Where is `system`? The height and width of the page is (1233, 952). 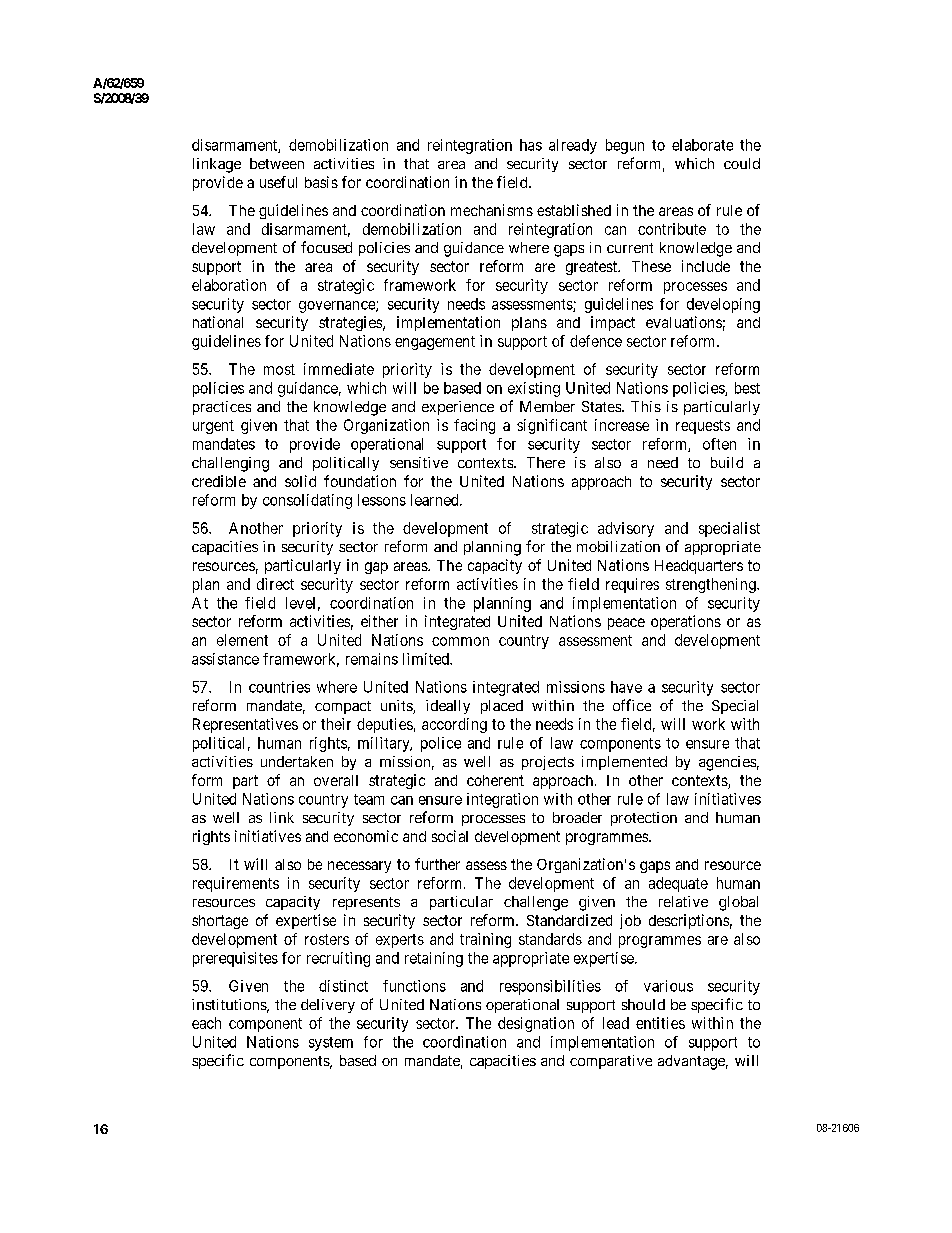 system is located at coordinates (331, 1044).
